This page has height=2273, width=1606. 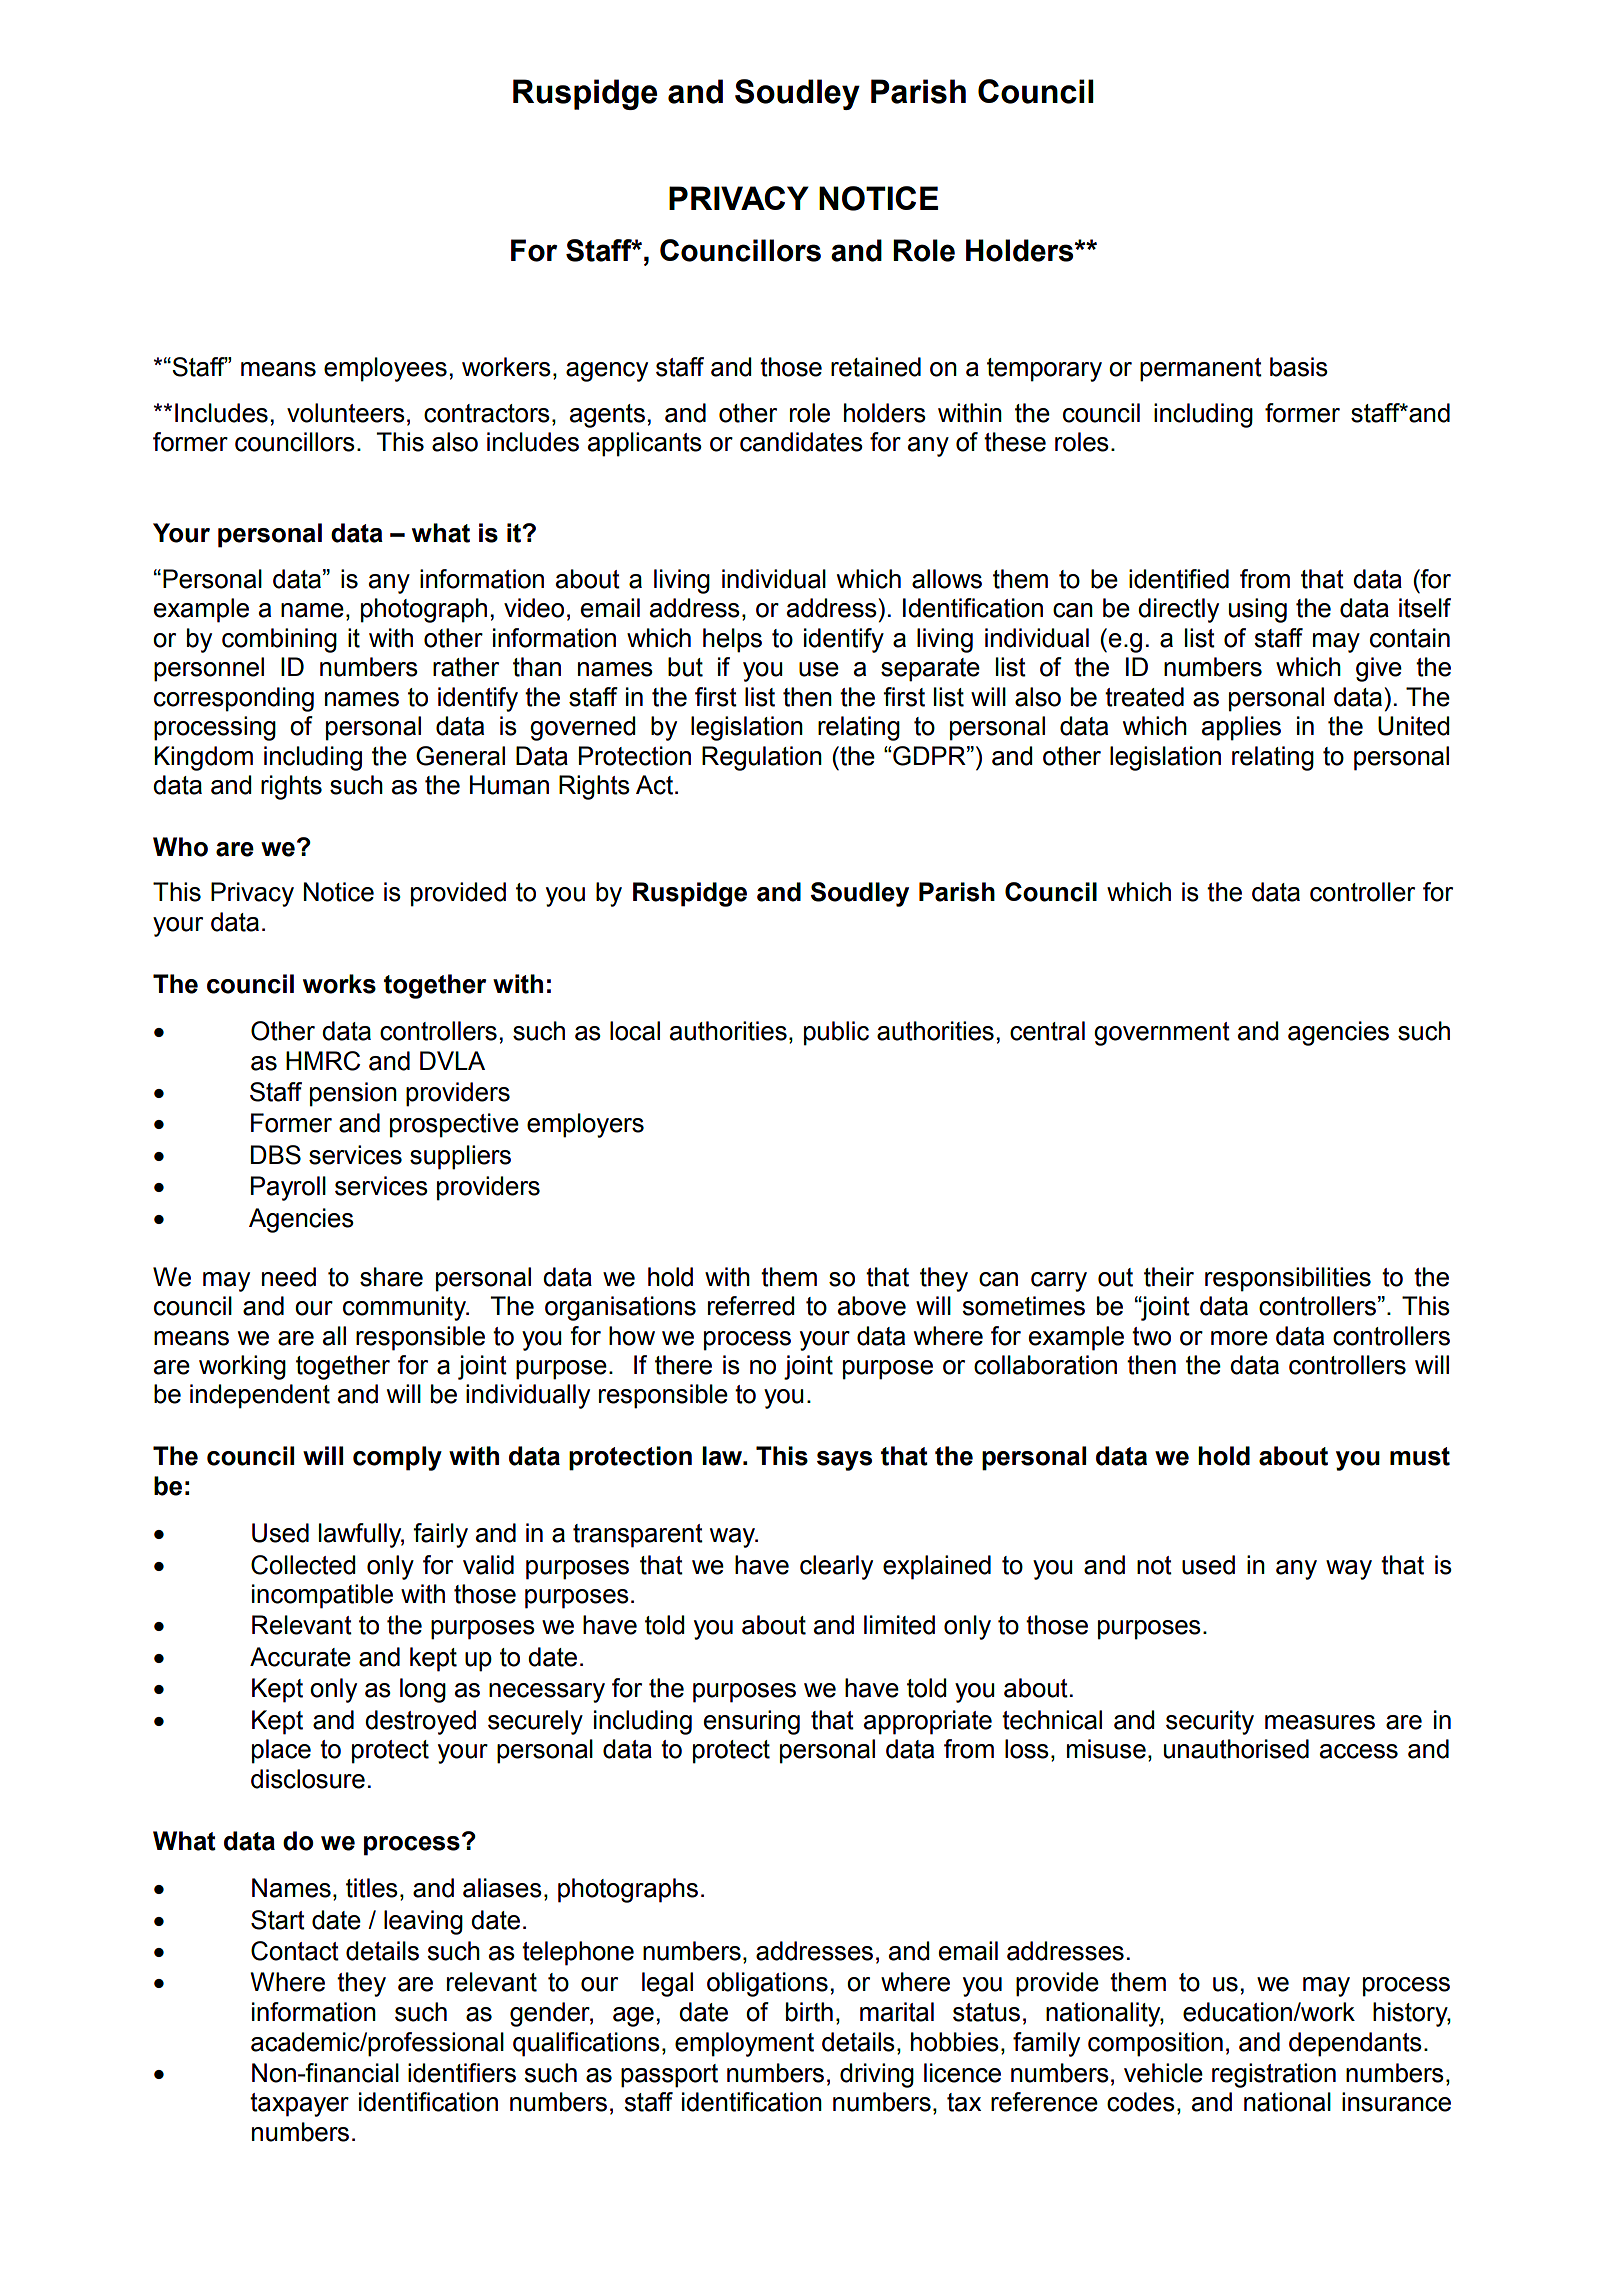 I want to click on basis, so click(x=1299, y=367).
